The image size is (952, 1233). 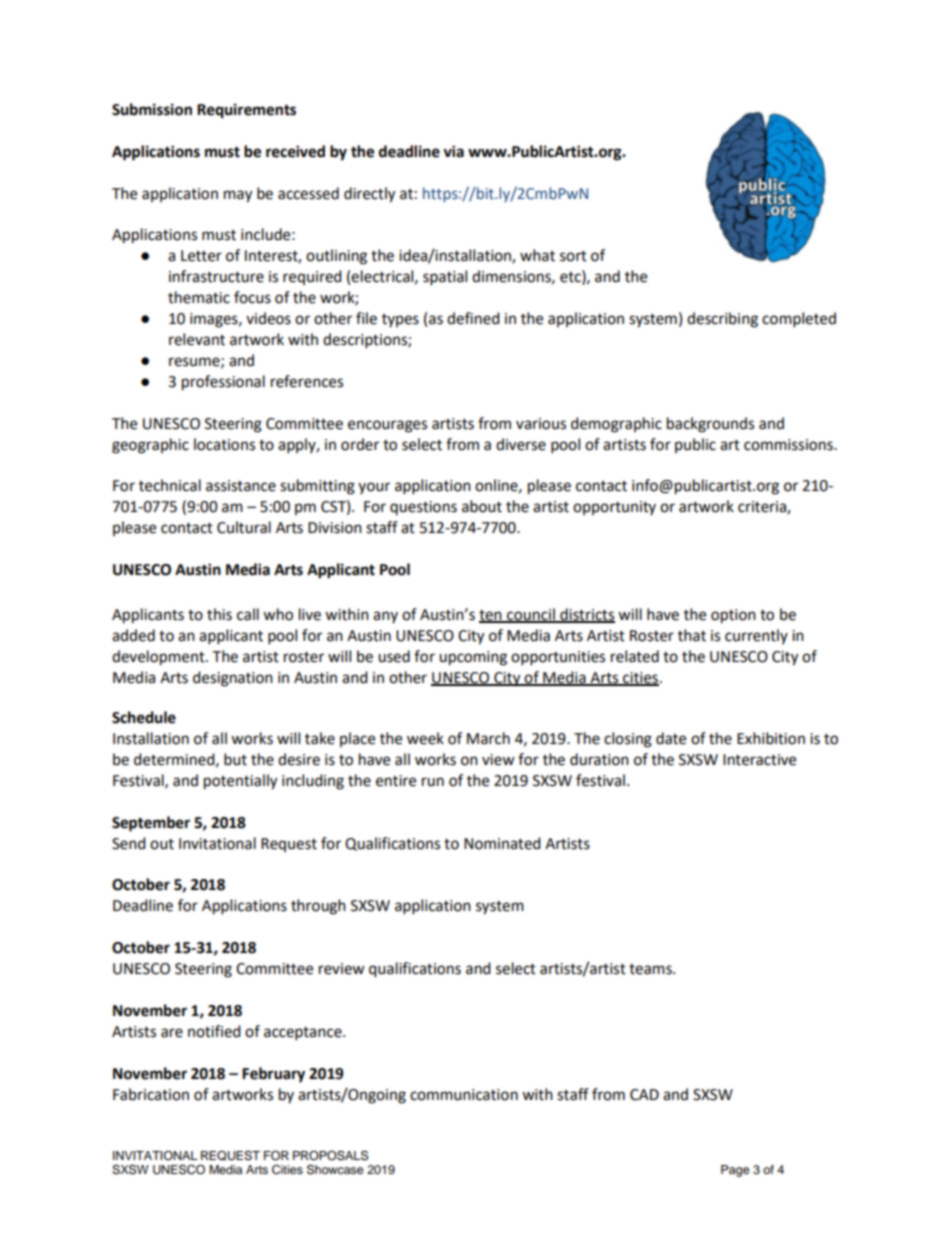 What do you see at coordinates (246, 111) in the screenshot?
I see `Requirements` at bounding box center [246, 111].
